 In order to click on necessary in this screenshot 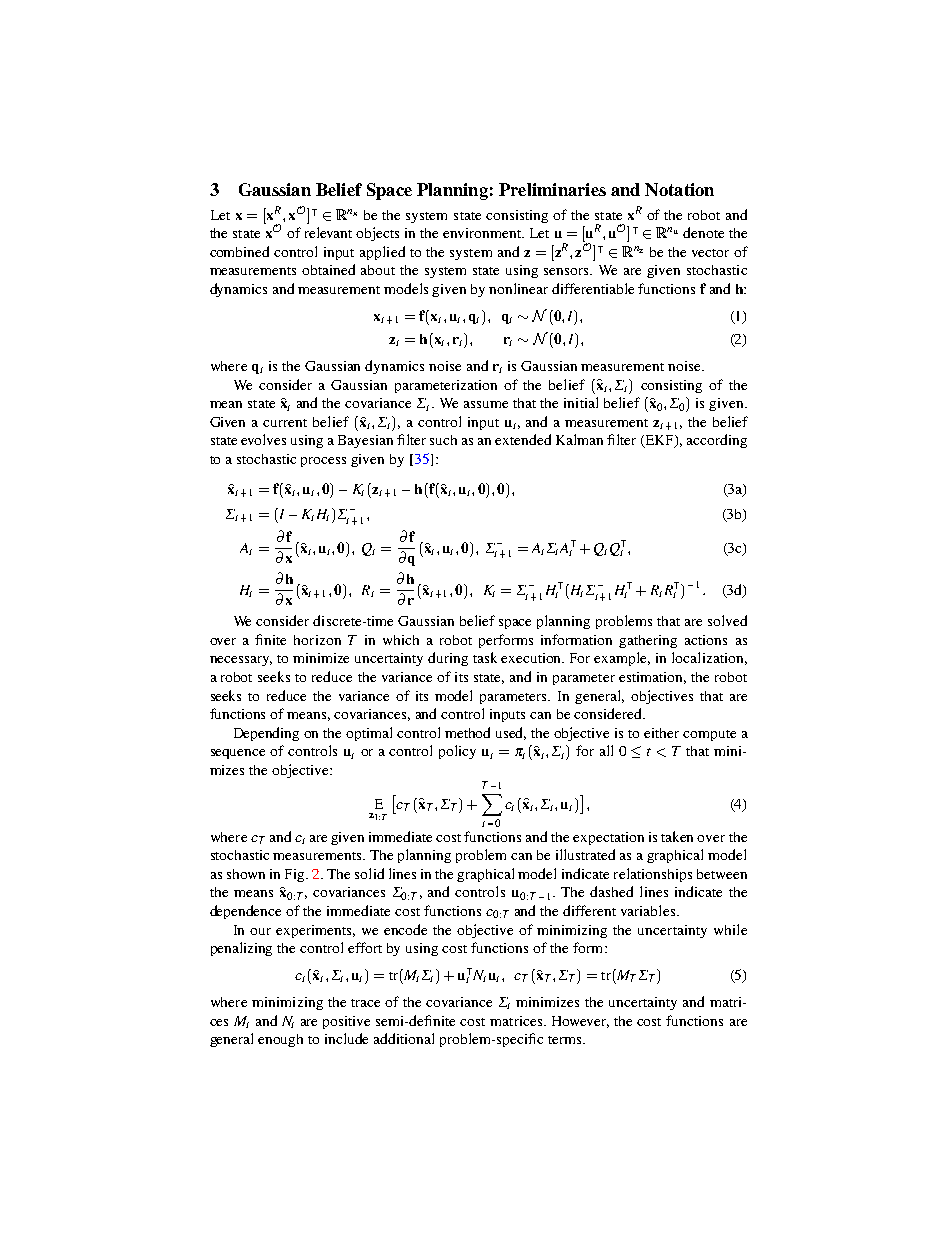, I will do `click(241, 661)`.
